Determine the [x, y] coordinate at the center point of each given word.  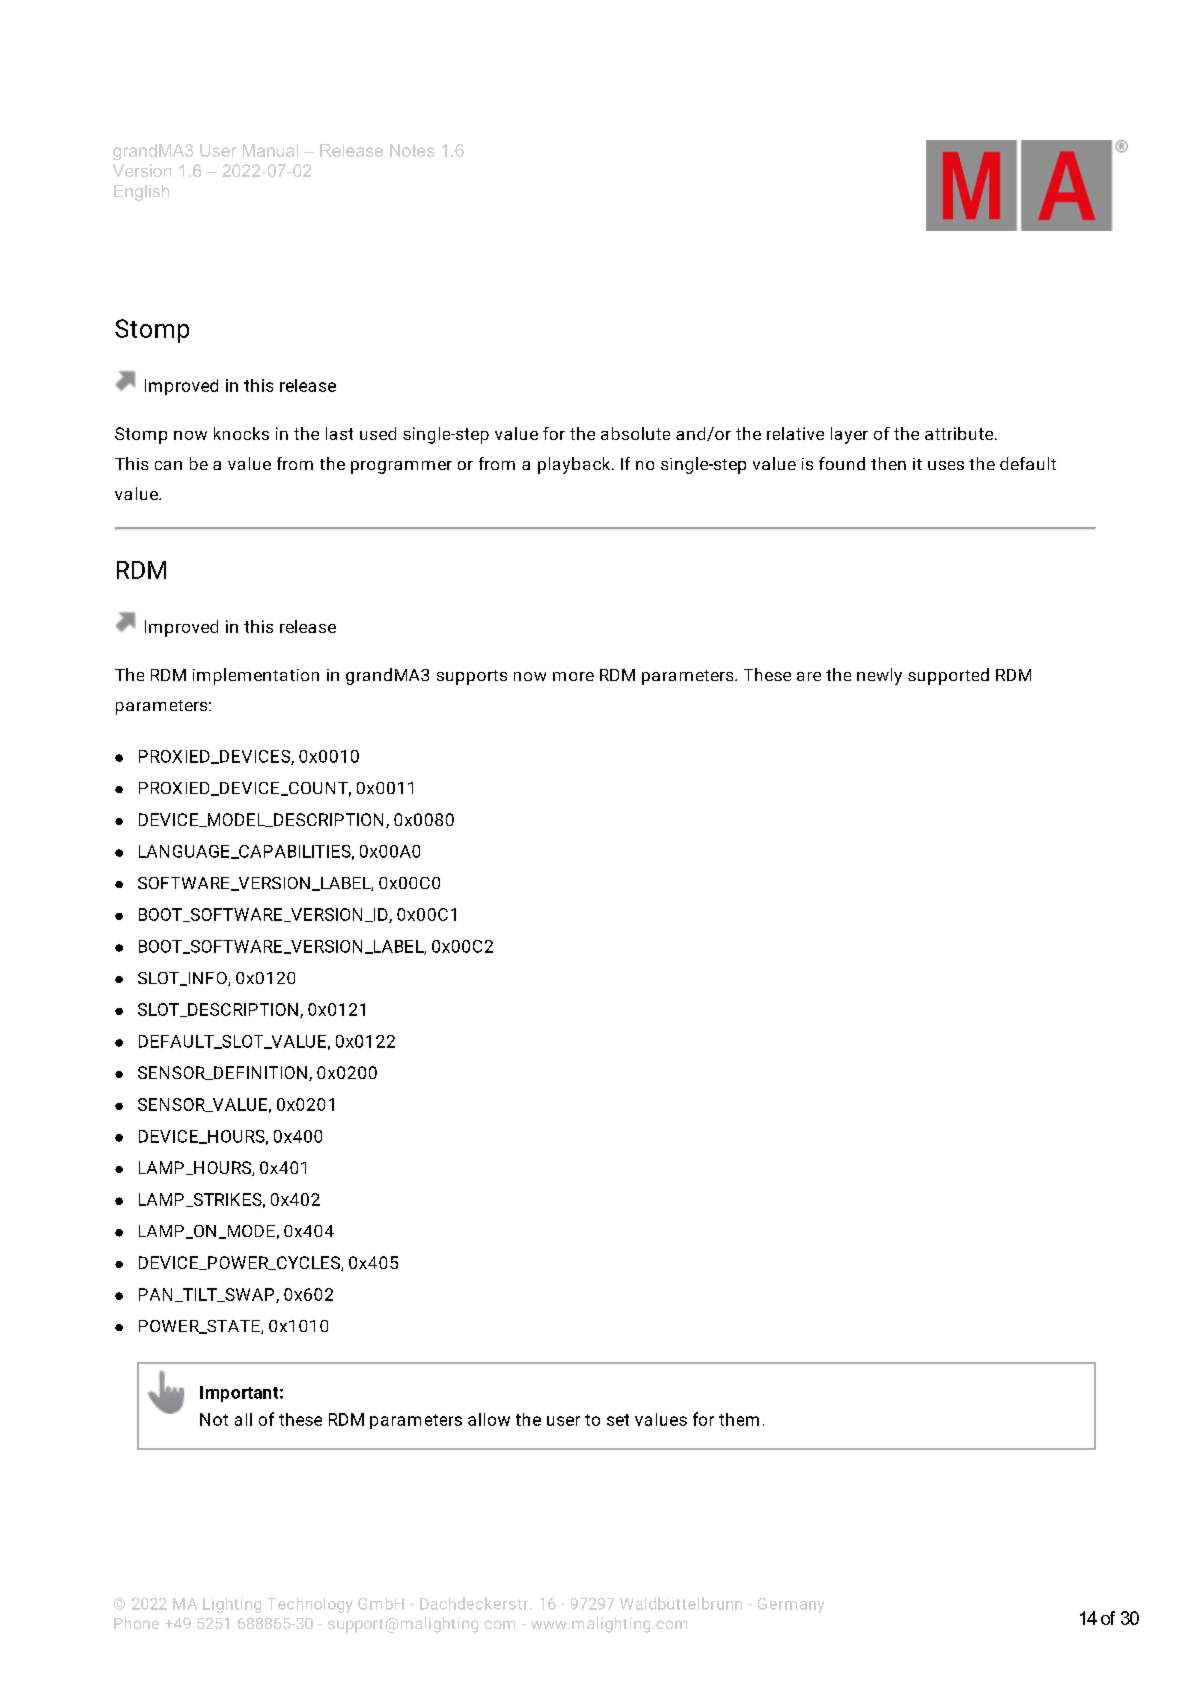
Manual [270, 150]
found [842, 463]
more [573, 676]
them [739, 1419]
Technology [310, 1605]
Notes [412, 150]
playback [575, 465]
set [618, 1420]
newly [879, 676]
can [168, 465]
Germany [791, 1605]
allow [489, 1419]
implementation [256, 676]
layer [849, 435]
